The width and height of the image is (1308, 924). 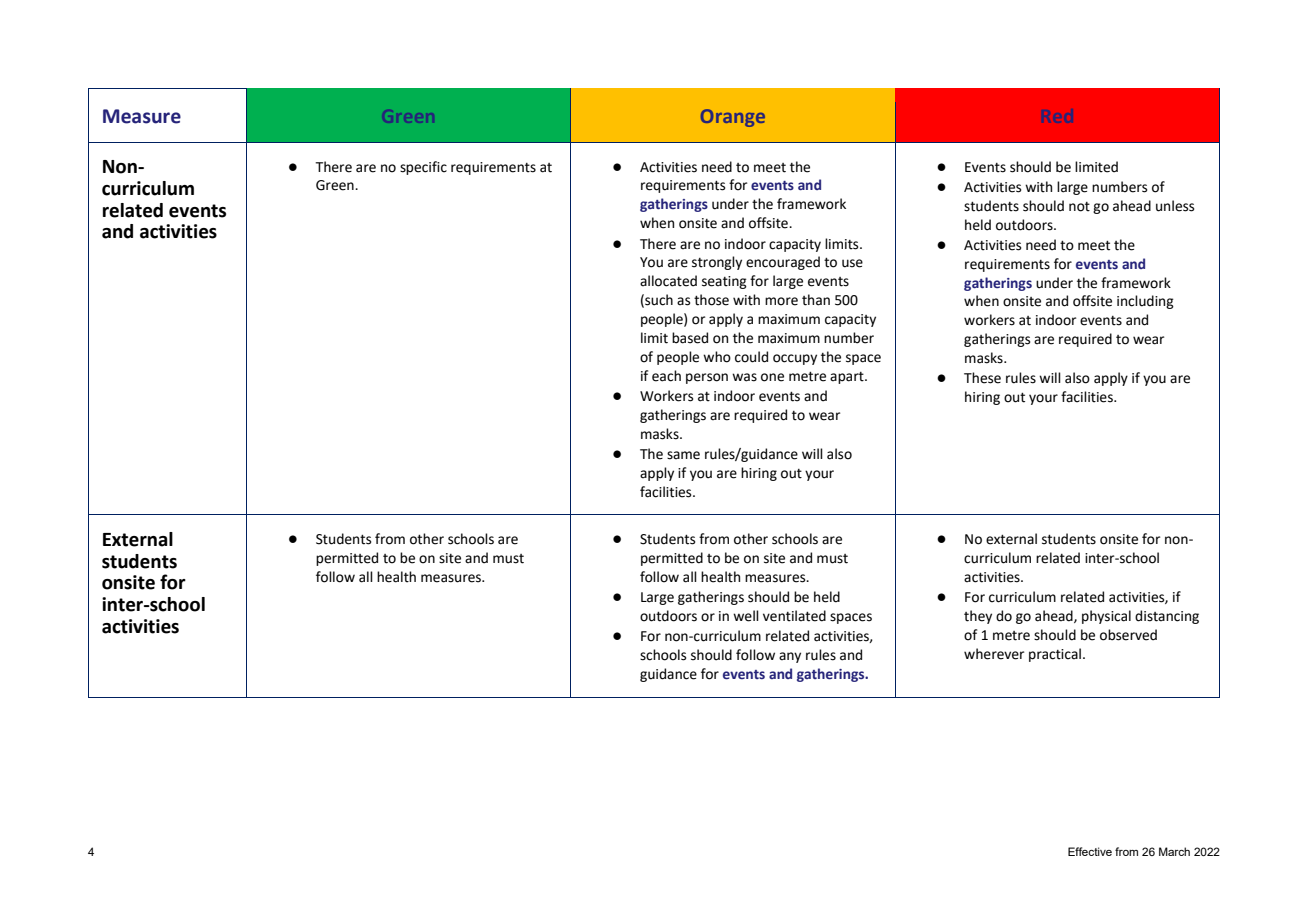 I want to click on any, so click(x=790, y=657).
